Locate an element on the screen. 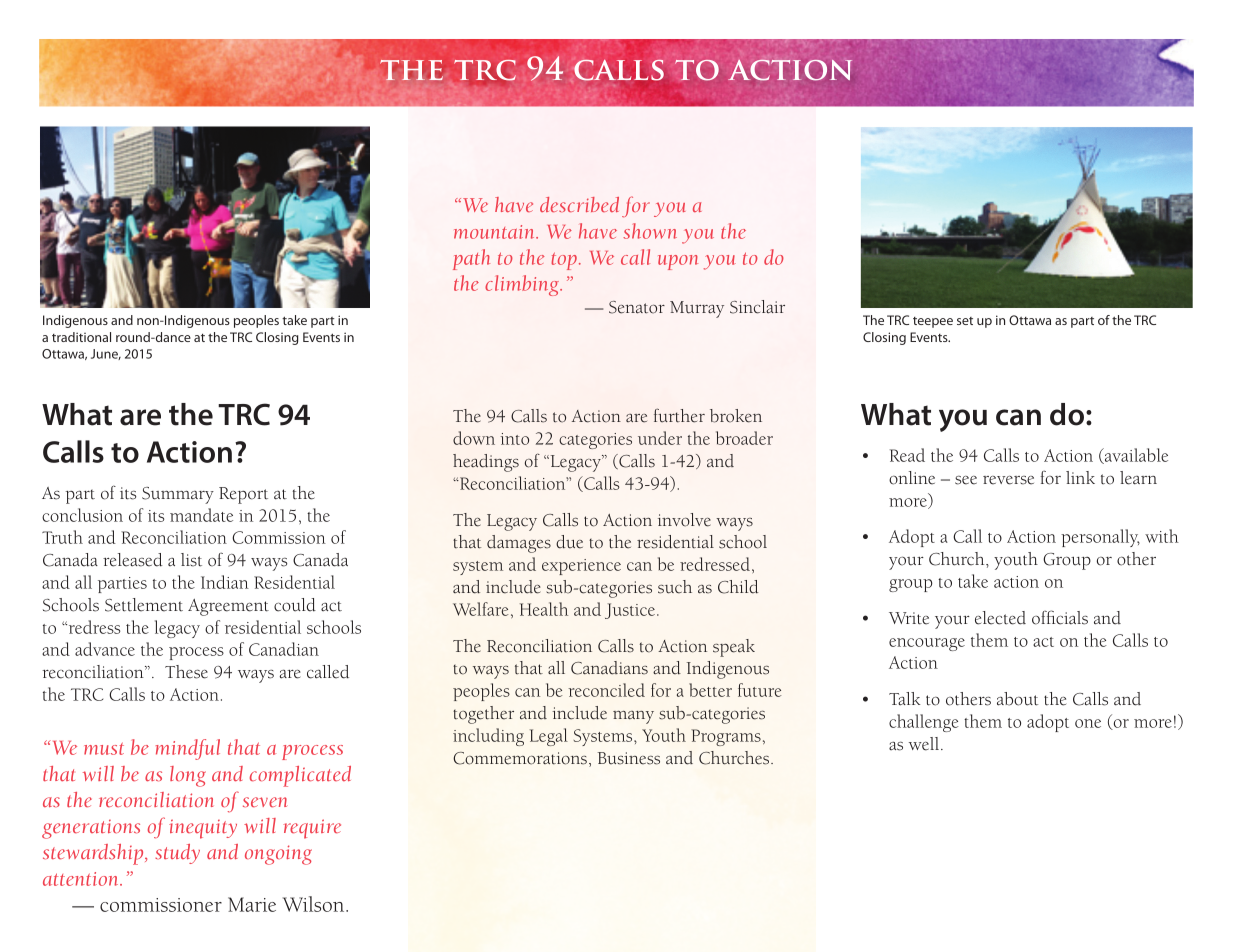 The height and width of the screenshot is (952, 1233). about is located at coordinates (1017, 699).
